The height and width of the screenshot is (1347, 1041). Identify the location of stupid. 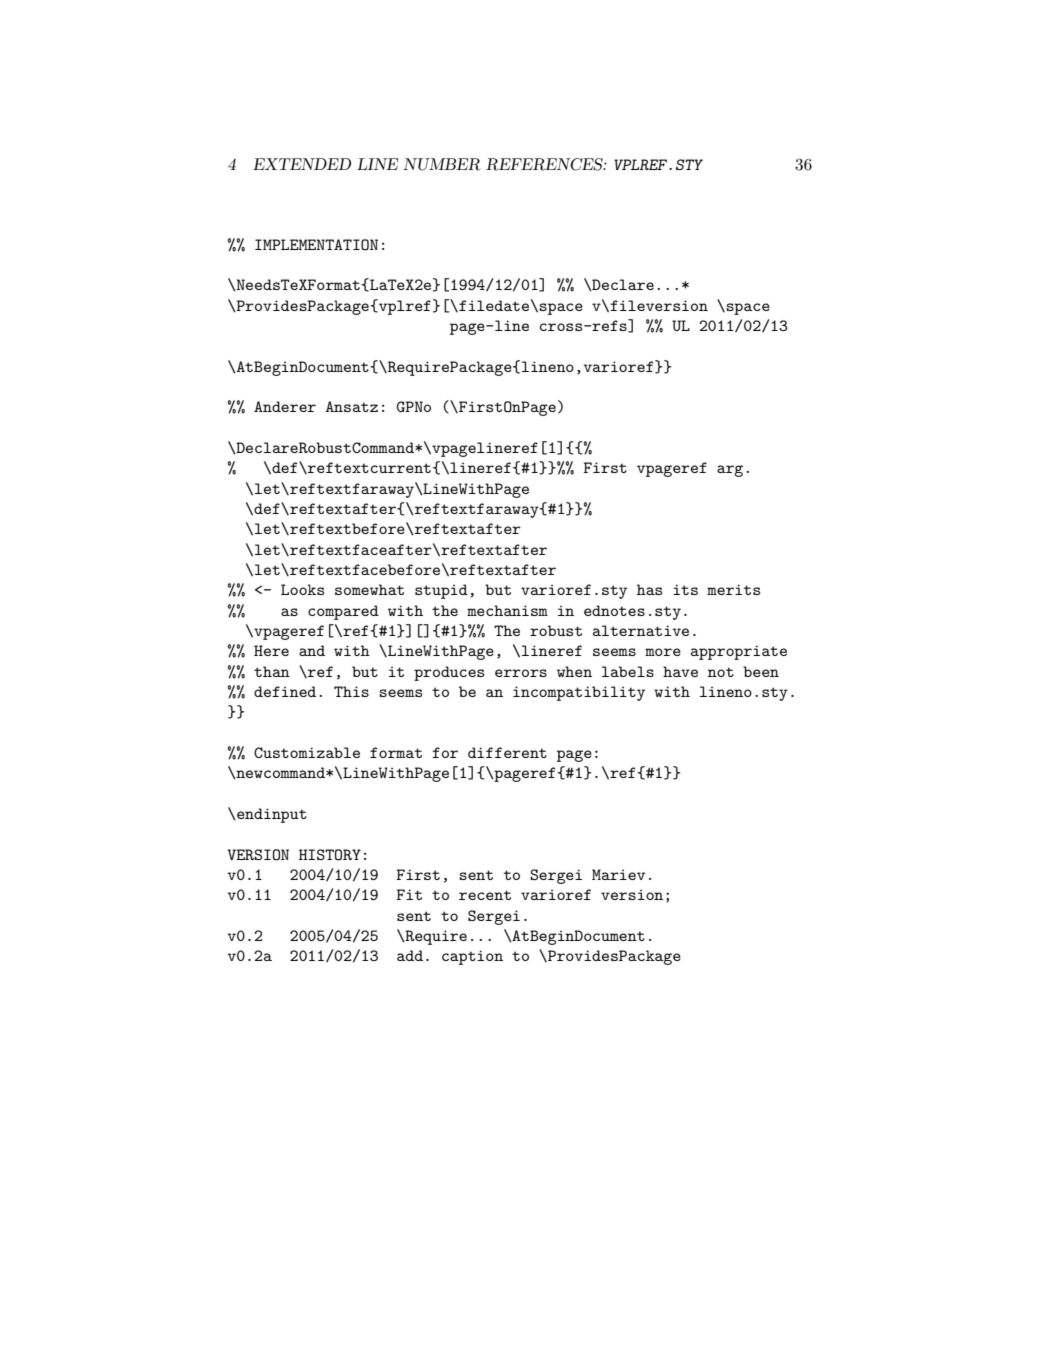
(441, 591).
